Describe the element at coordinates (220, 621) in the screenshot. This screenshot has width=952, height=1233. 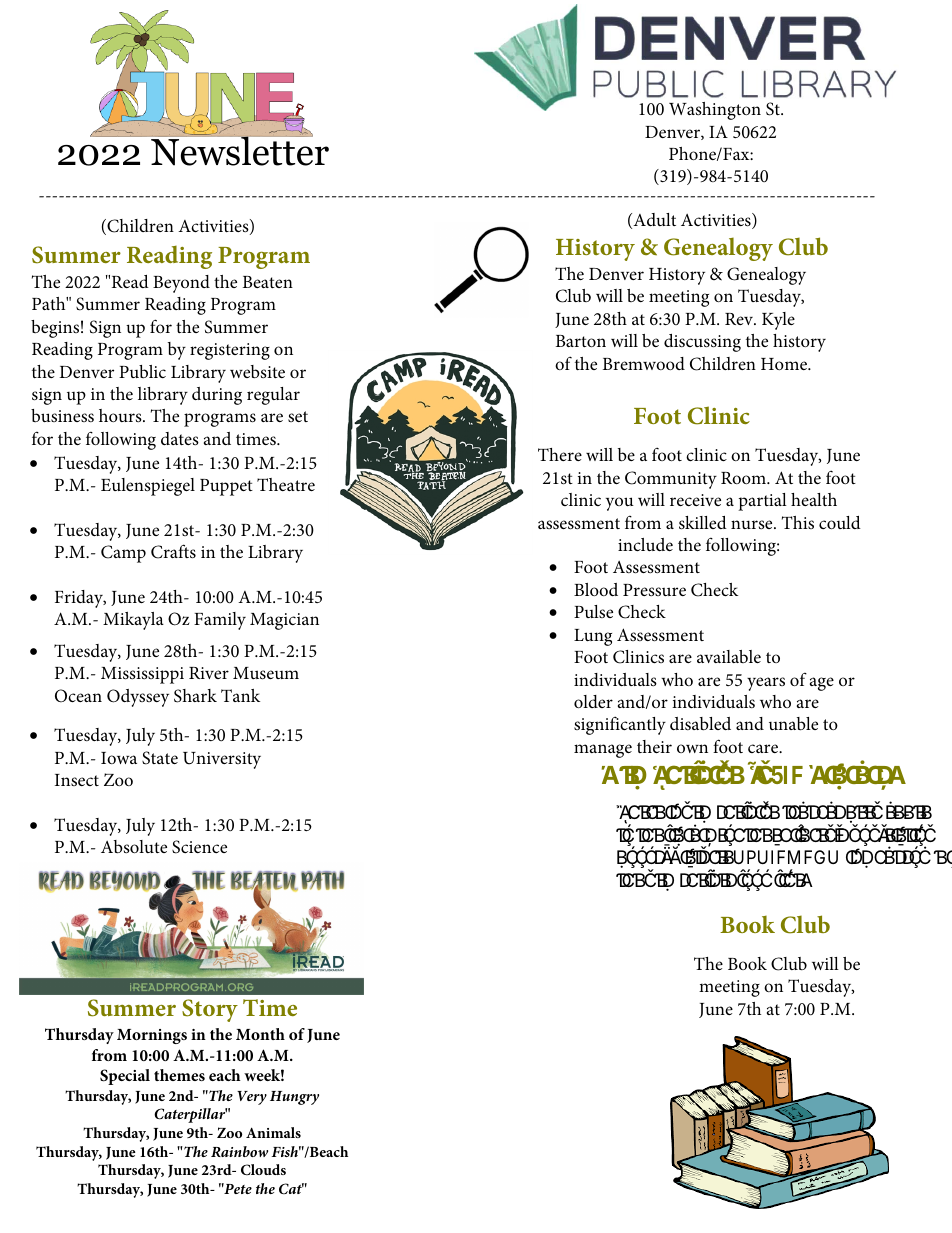
I see `Family` at that location.
